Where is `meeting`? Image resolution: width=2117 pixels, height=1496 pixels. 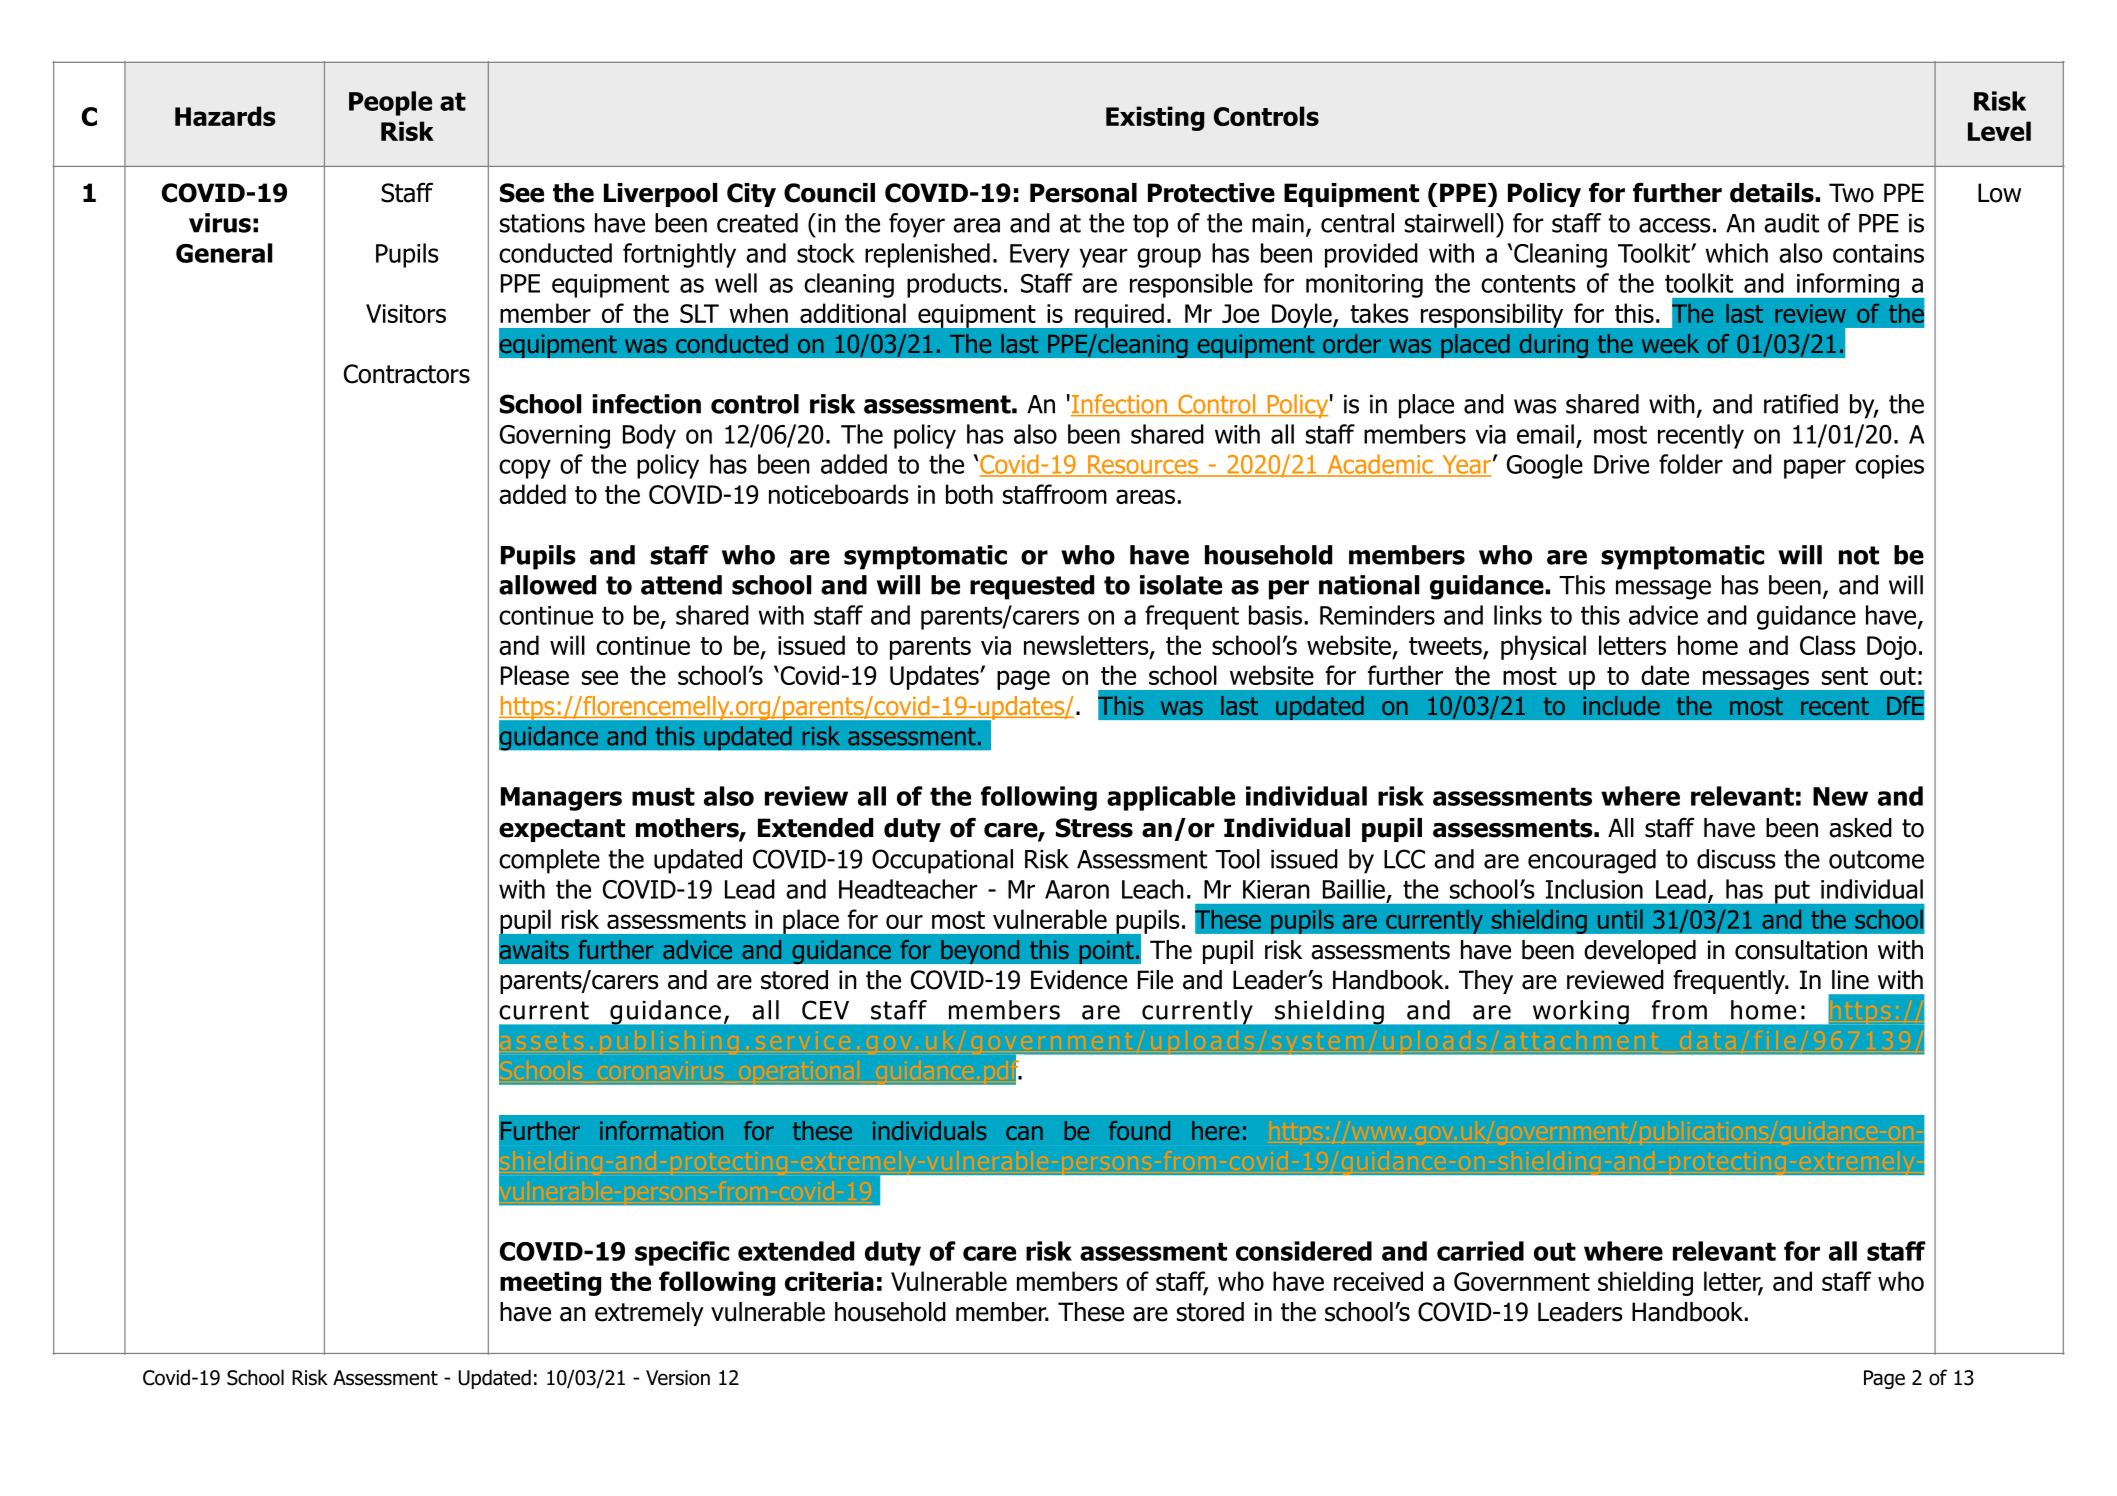
meeting is located at coordinates (550, 1283).
